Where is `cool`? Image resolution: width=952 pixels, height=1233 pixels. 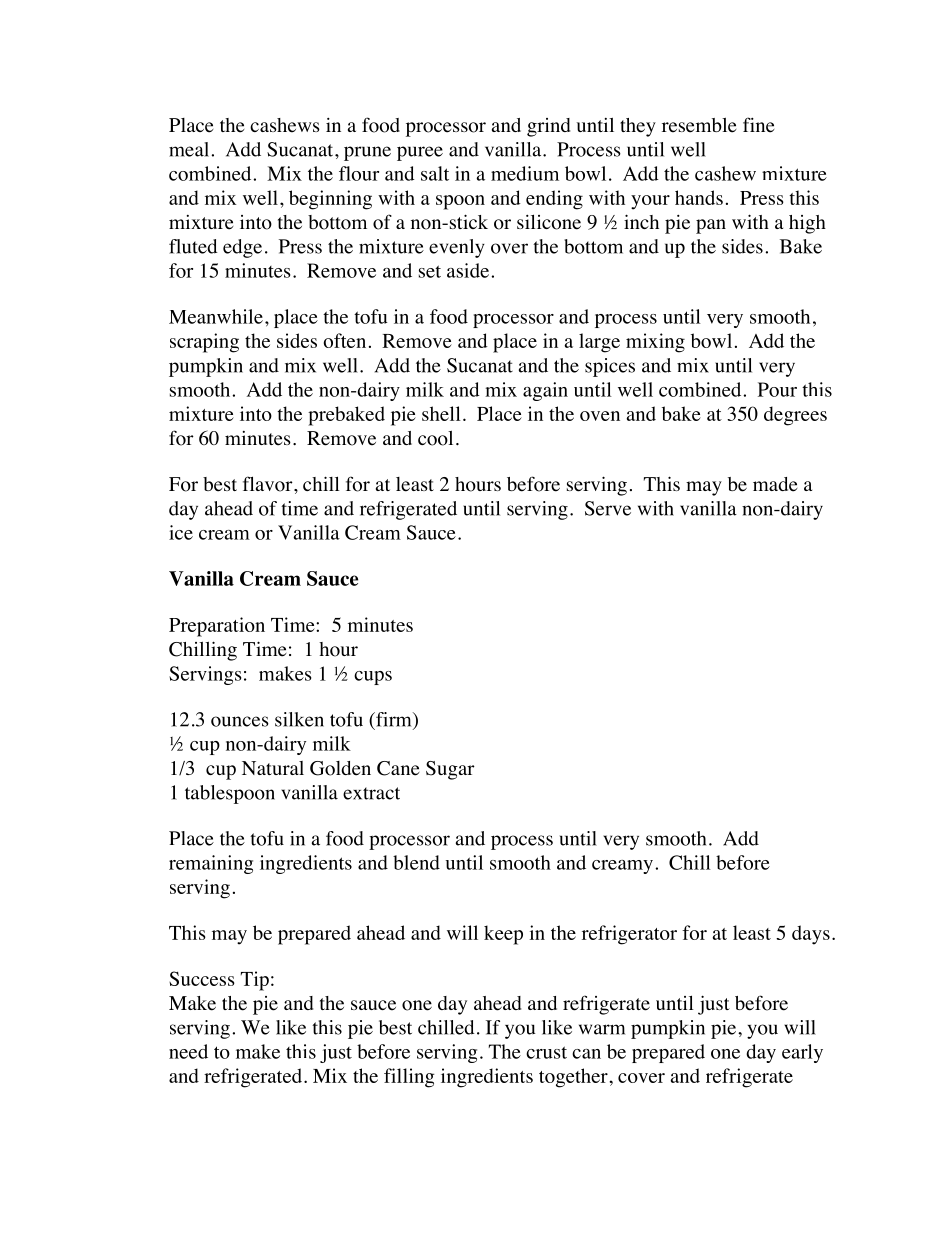
cool is located at coordinates (435, 438).
